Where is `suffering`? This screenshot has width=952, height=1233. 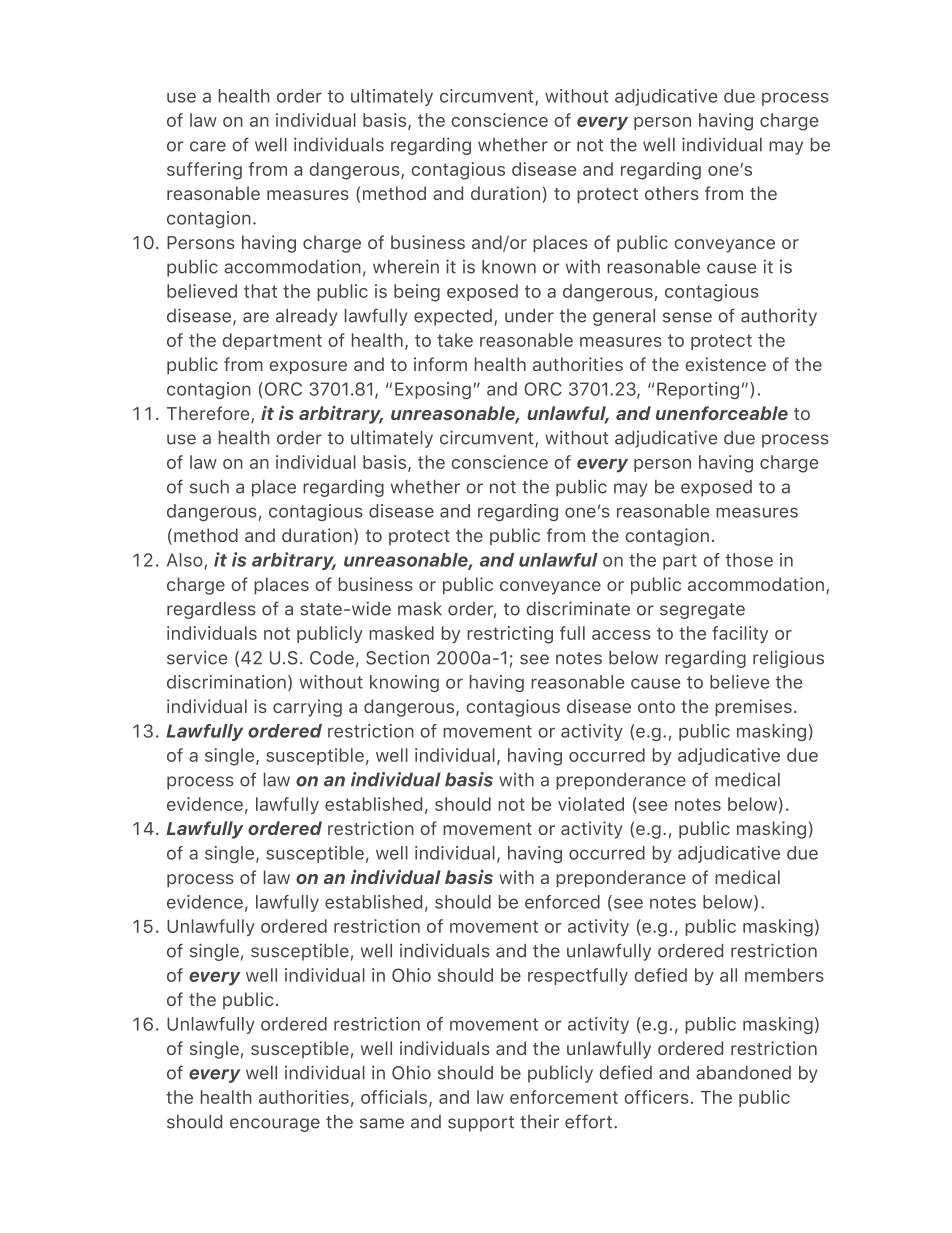
suffering is located at coordinates (204, 171).
